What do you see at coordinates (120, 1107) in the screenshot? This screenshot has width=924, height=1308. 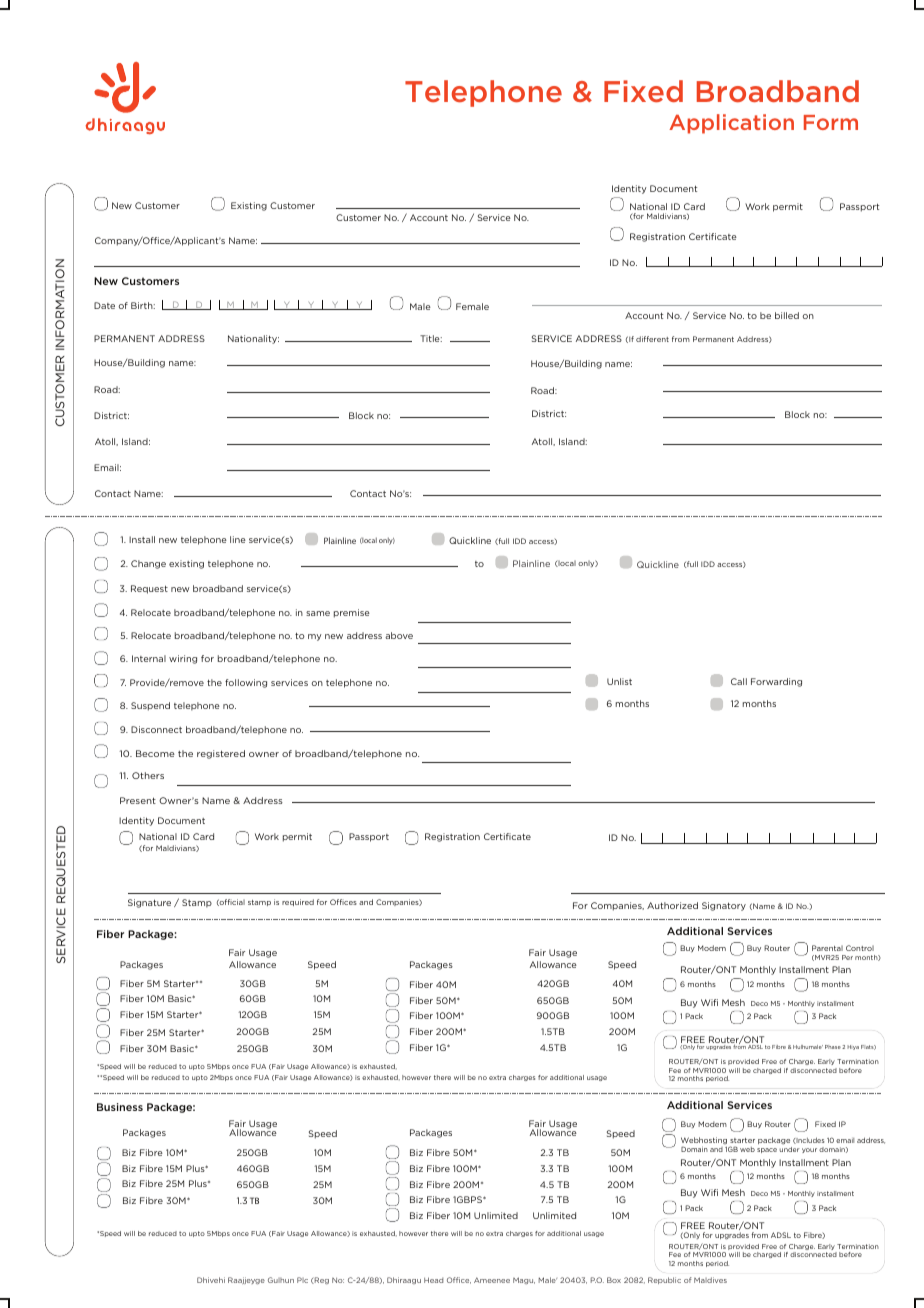 I see `Business` at bounding box center [120, 1107].
